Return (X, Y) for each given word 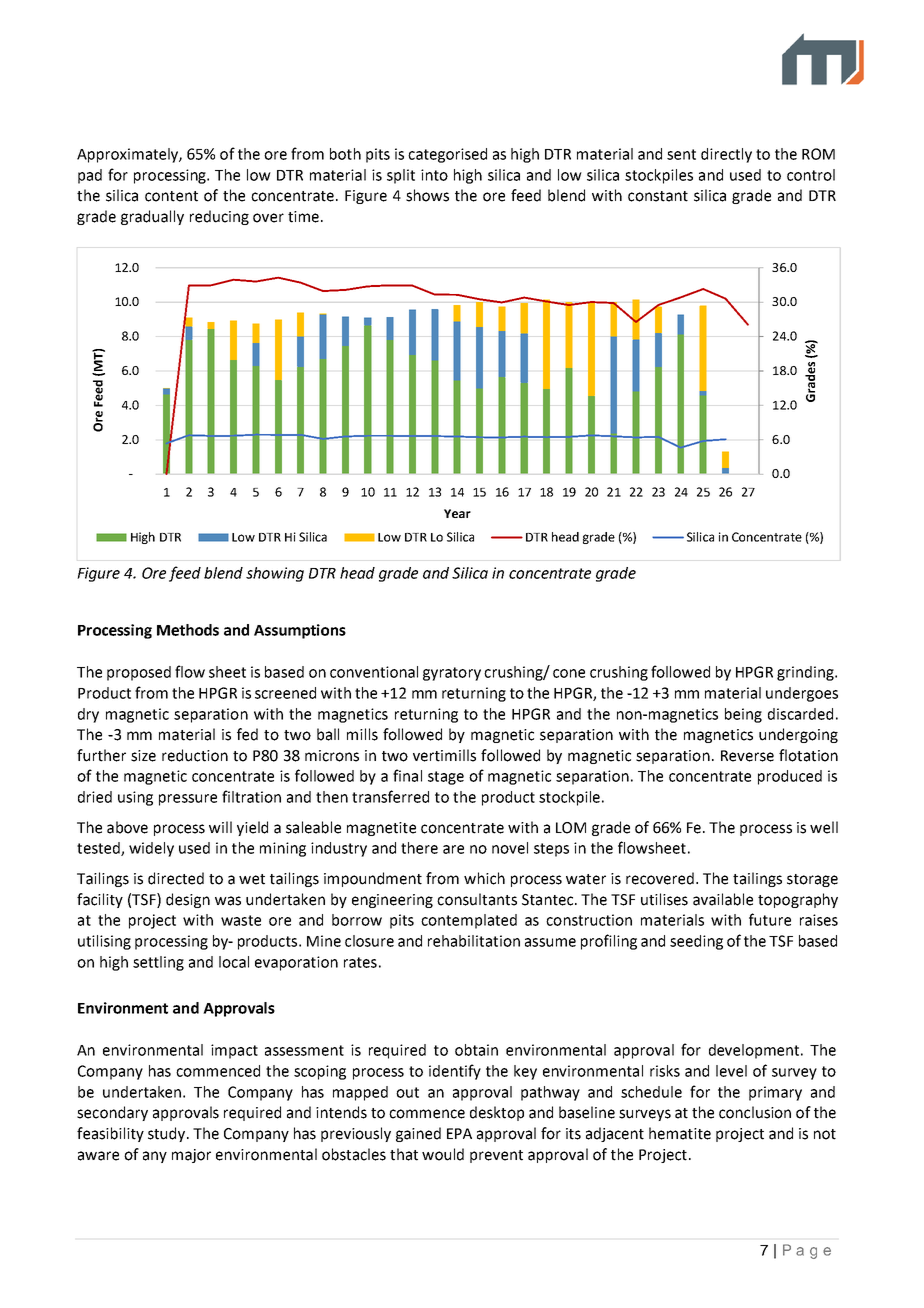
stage (446, 778)
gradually (152, 217)
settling (158, 963)
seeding (696, 942)
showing (275, 574)
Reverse (747, 756)
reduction (195, 755)
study (168, 1134)
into (434, 175)
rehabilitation (474, 941)
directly (726, 155)
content (171, 196)
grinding (806, 673)
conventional (374, 672)
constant (658, 196)
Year (457, 513)
